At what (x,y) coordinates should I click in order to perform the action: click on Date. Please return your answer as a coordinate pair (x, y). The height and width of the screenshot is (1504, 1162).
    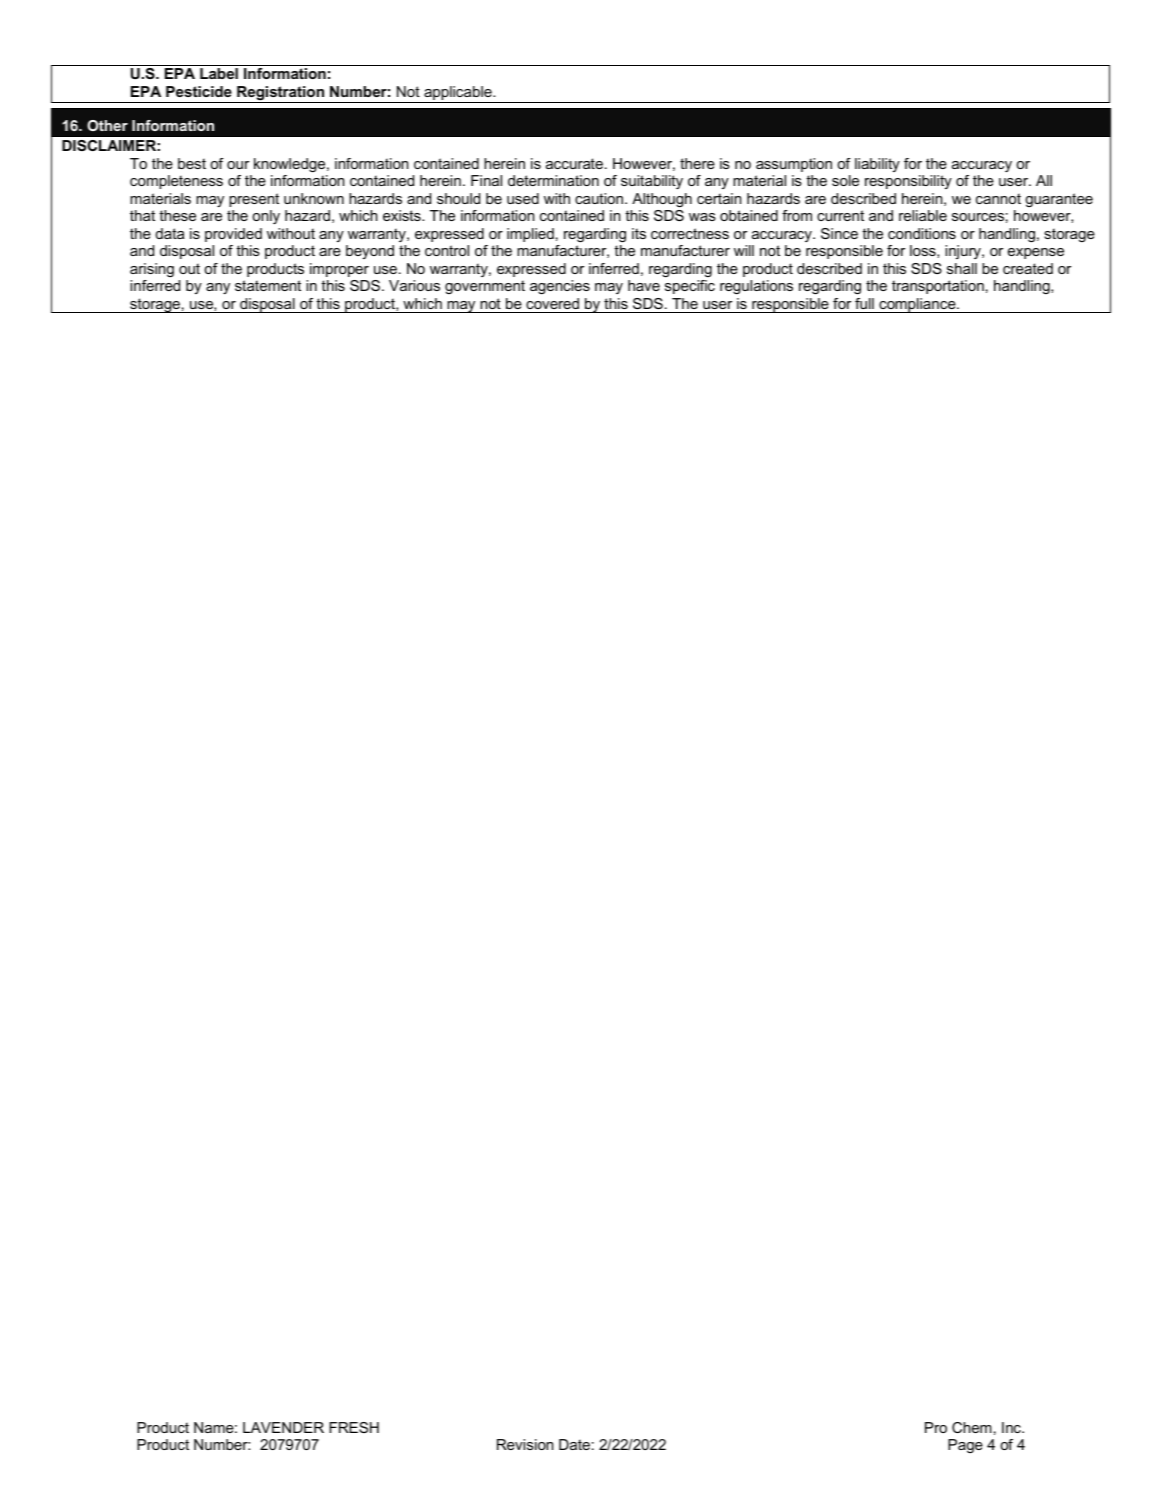
    Looking at the image, I should click on (574, 1444).
